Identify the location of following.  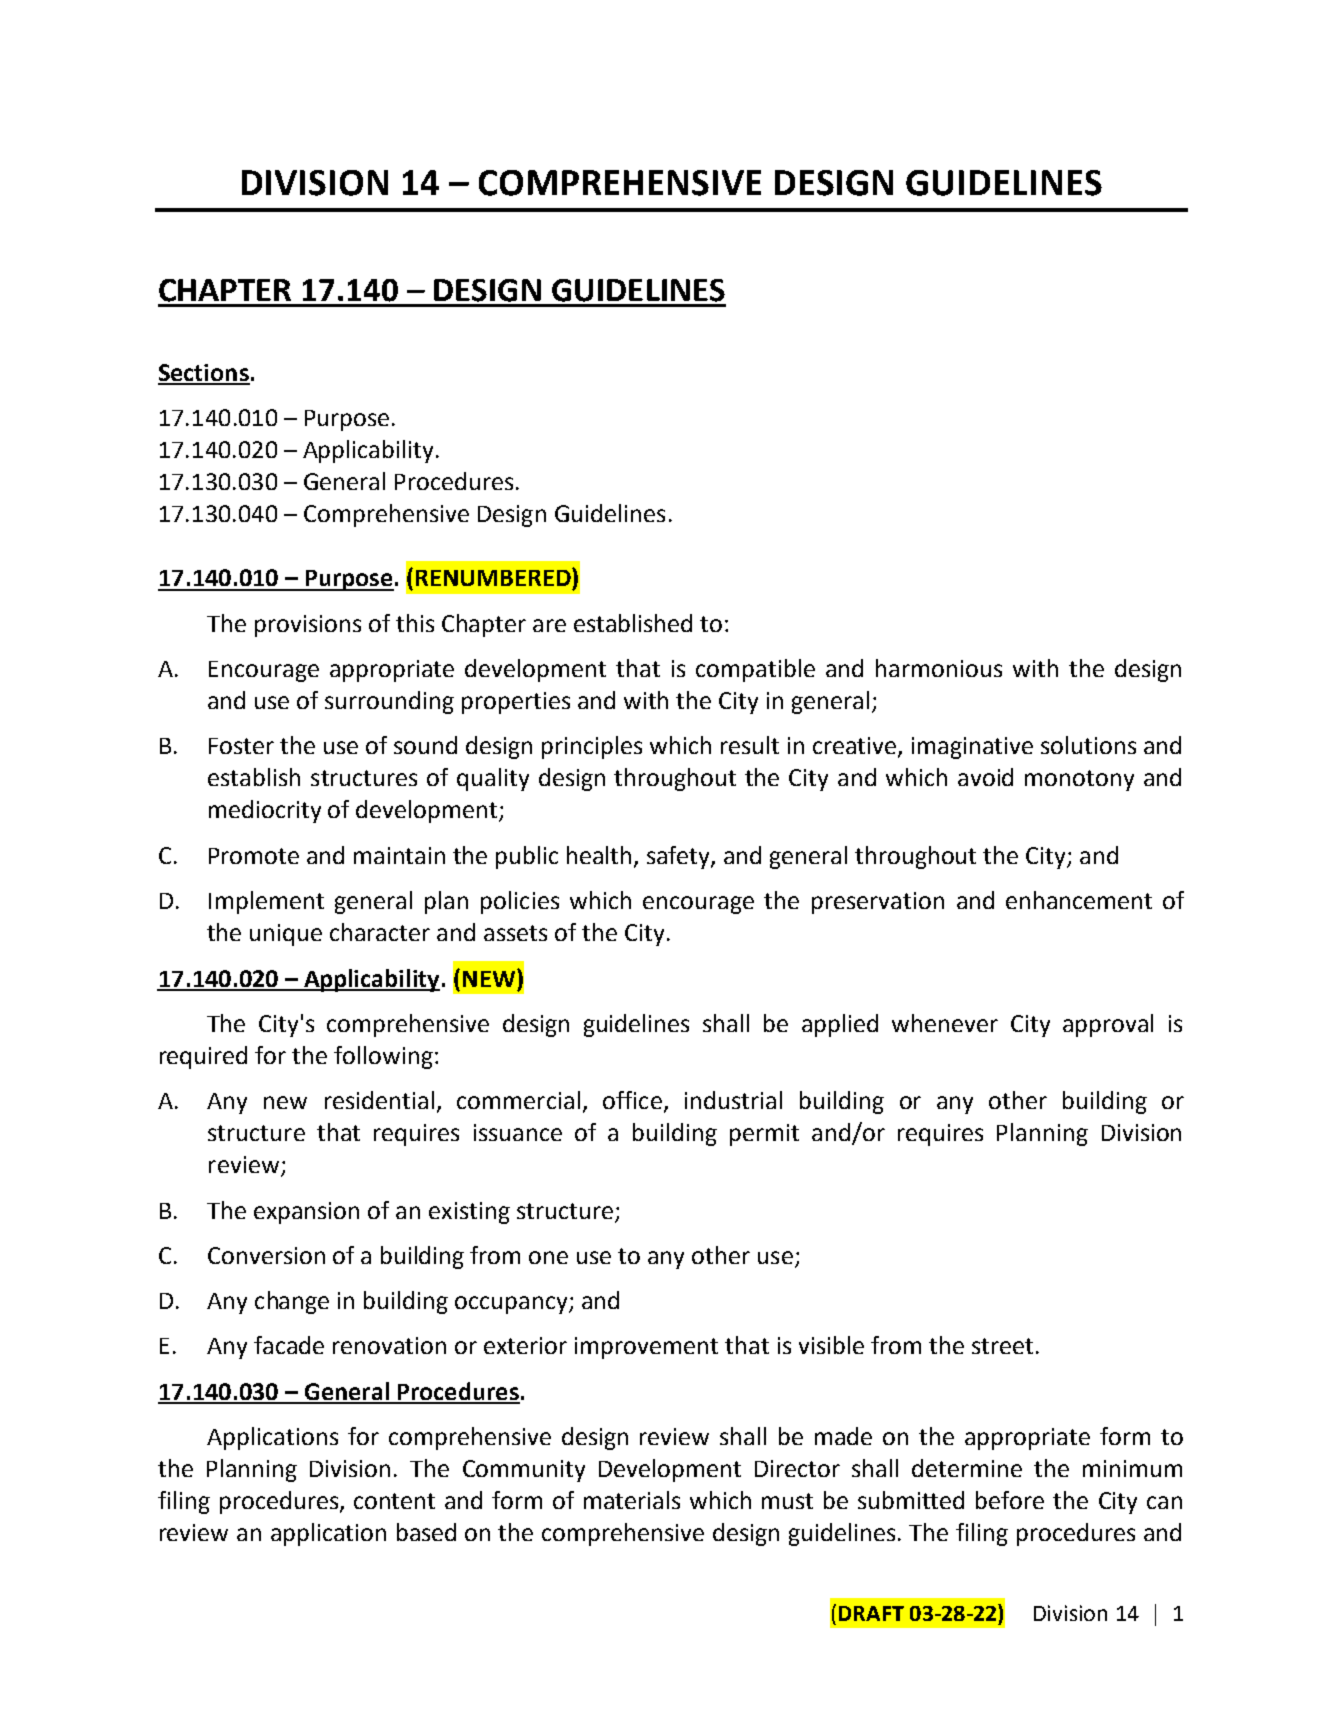
(383, 1057).
